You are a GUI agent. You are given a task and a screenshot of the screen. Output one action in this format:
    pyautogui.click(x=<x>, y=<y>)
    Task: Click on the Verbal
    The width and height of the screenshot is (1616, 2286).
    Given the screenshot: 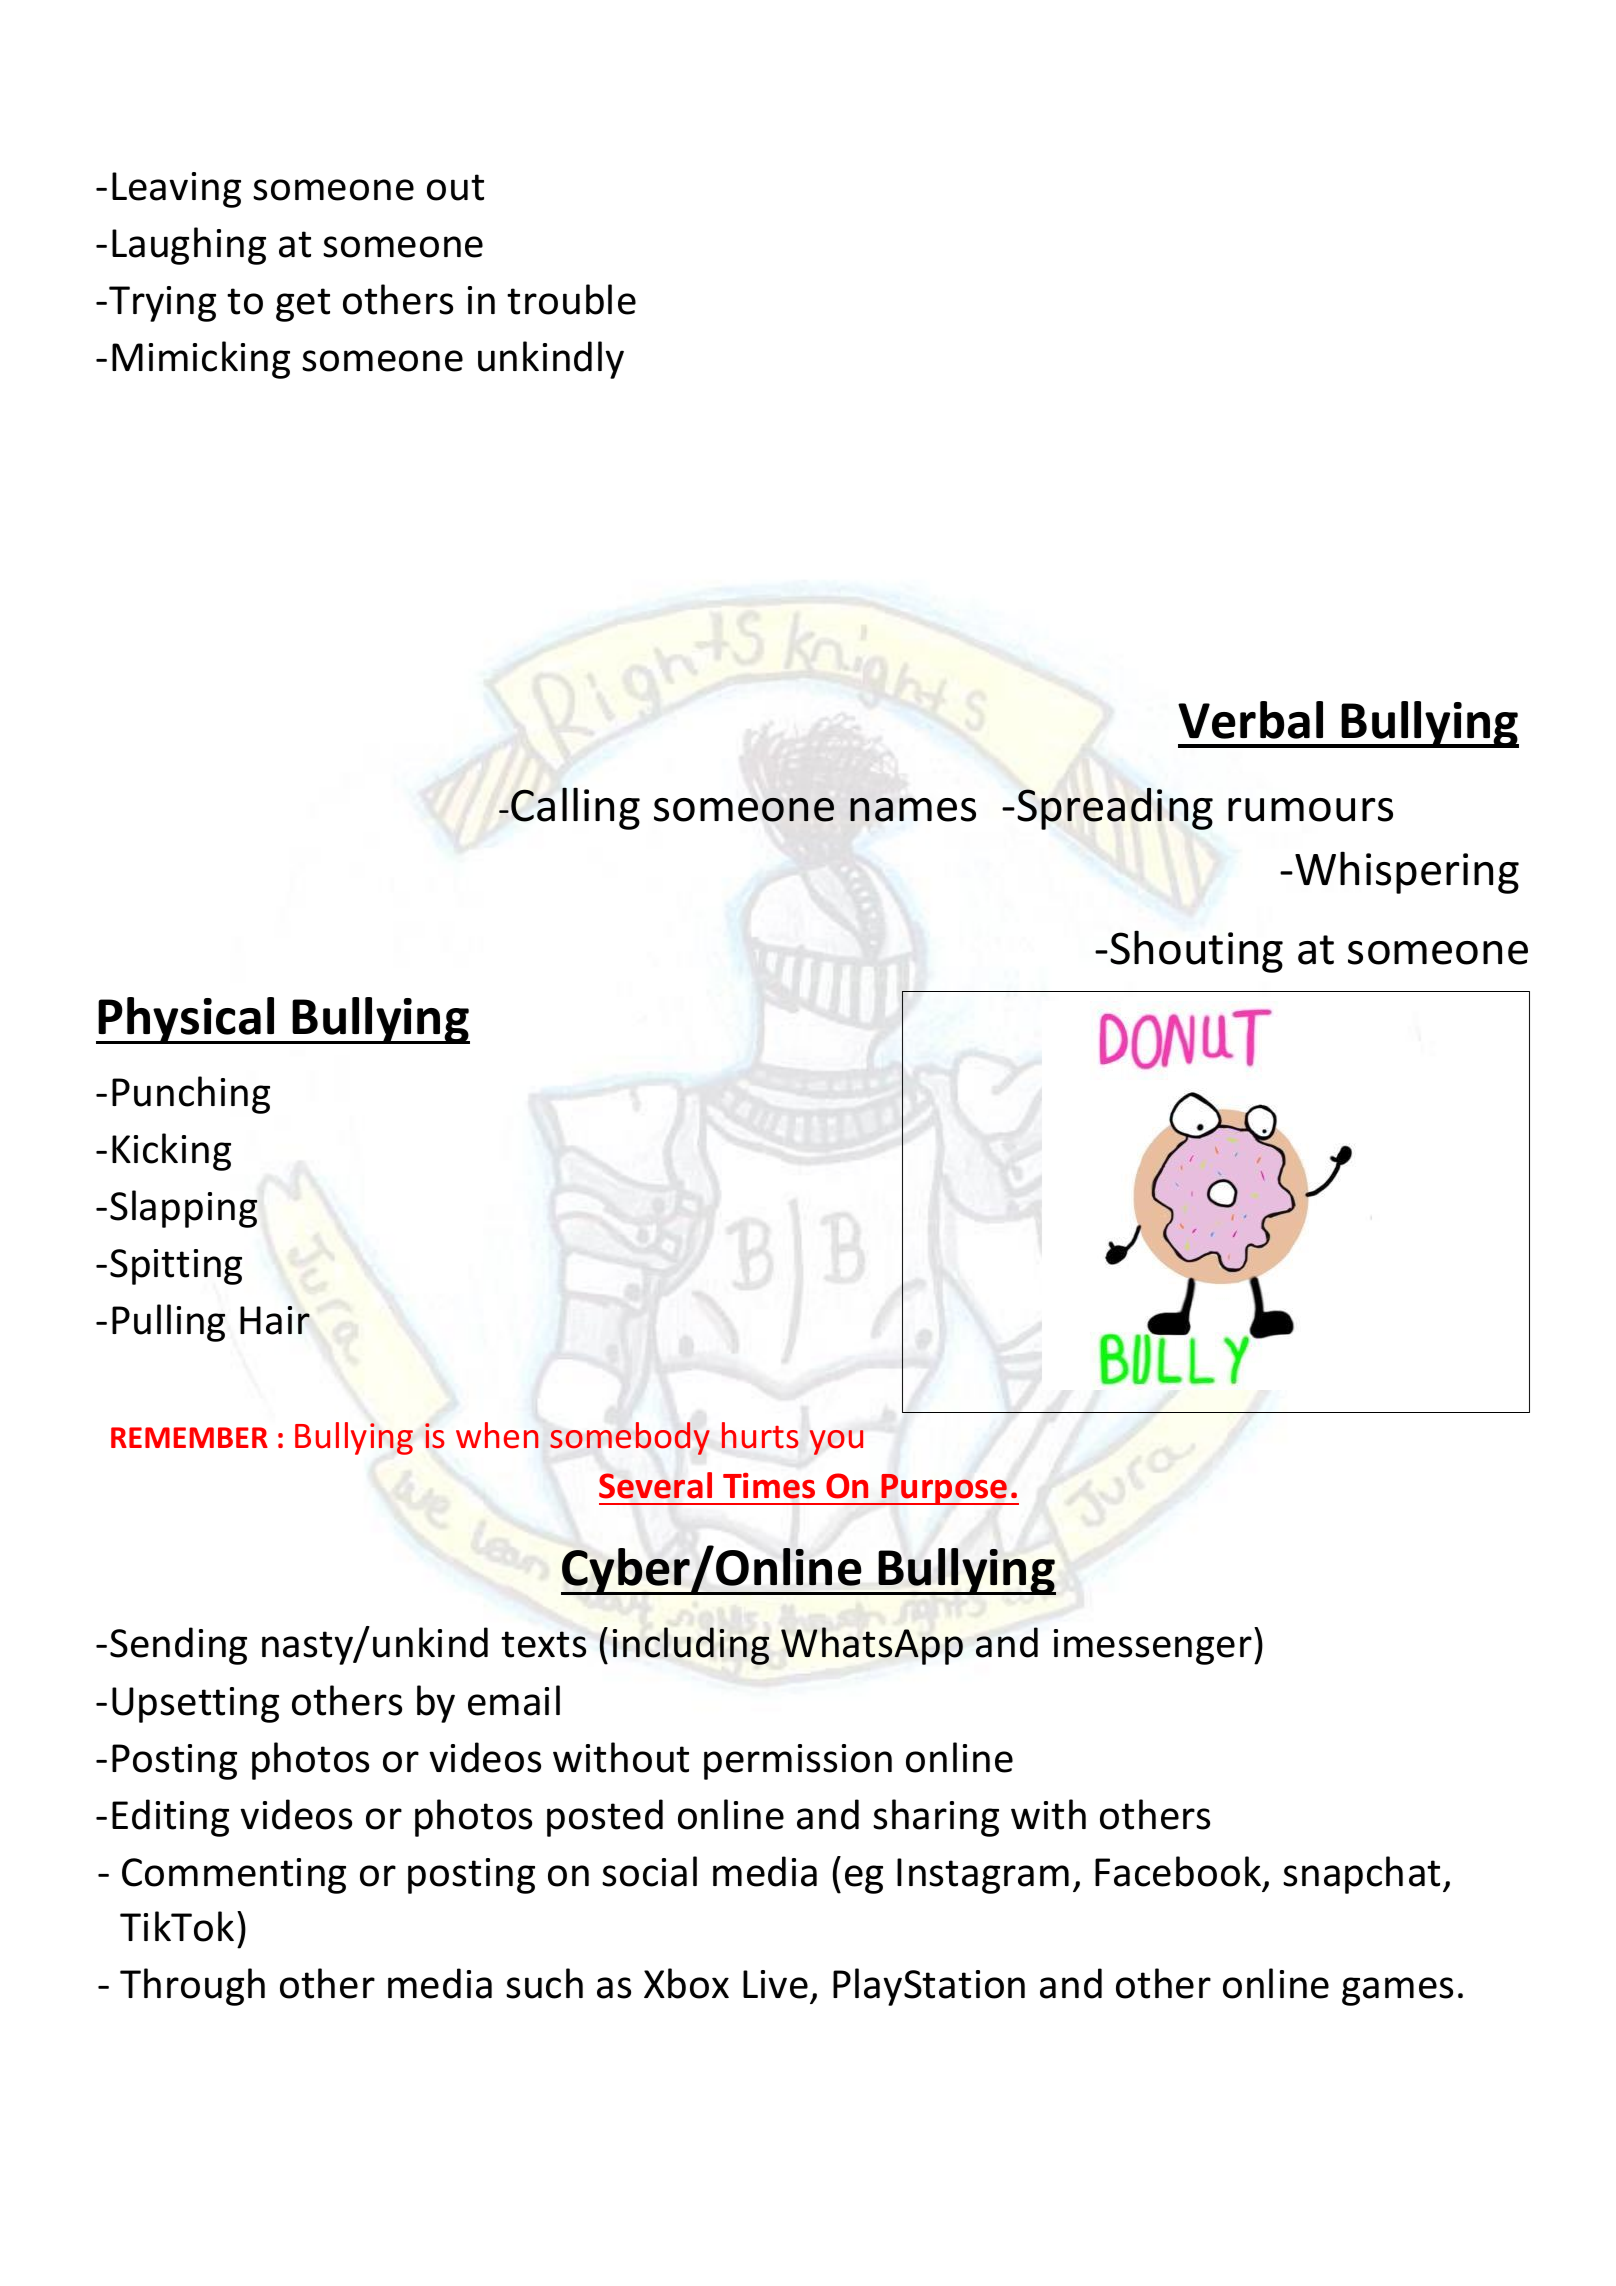 What is the action you would take?
    pyautogui.click(x=1250, y=720)
